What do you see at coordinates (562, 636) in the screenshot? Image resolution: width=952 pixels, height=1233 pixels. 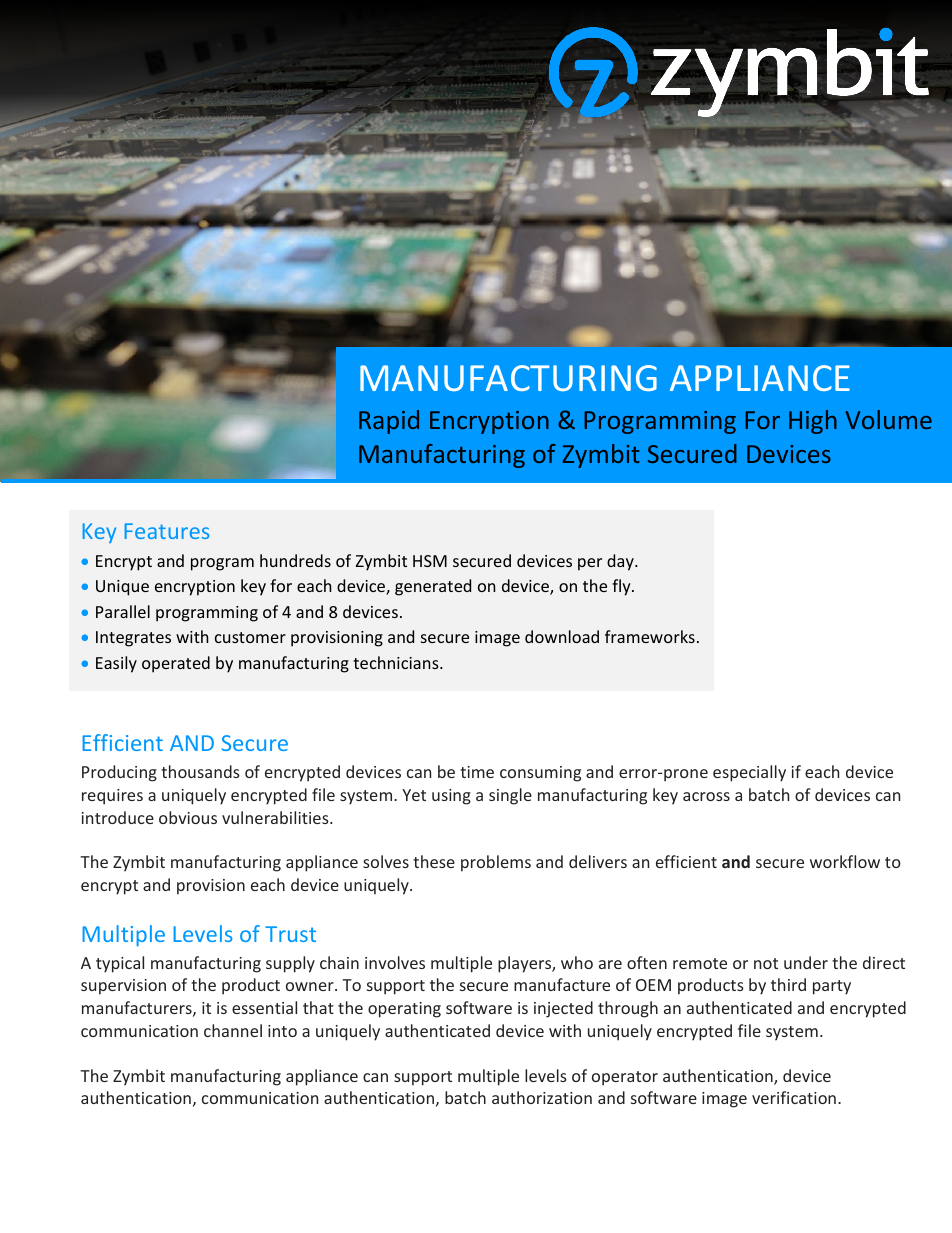 I see `download` at bounding box center [562, 636].
